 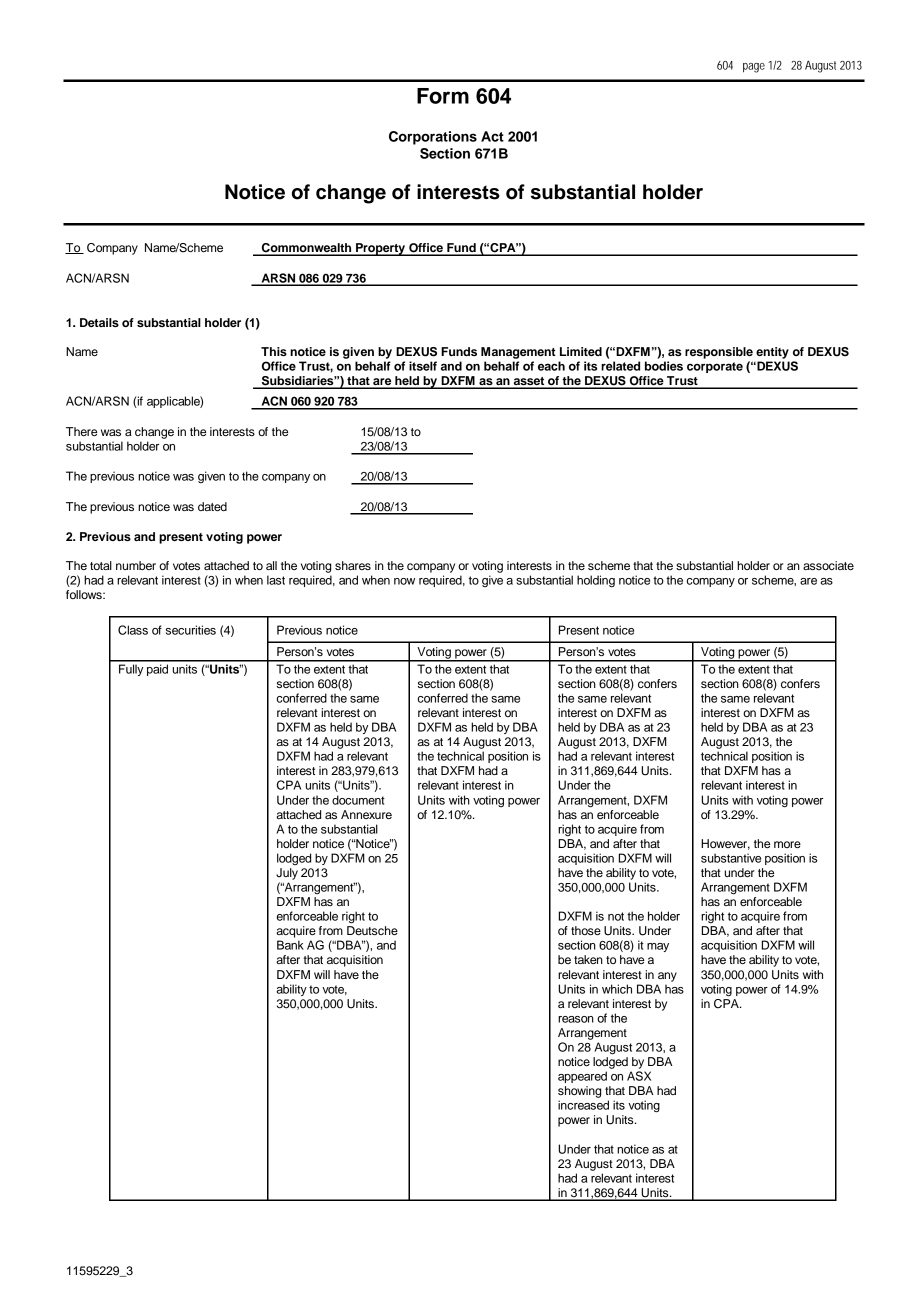 What do you see at coordinates (307, 249) in the document?
I see `Commonwealth` at bounding box center [307, 249].
